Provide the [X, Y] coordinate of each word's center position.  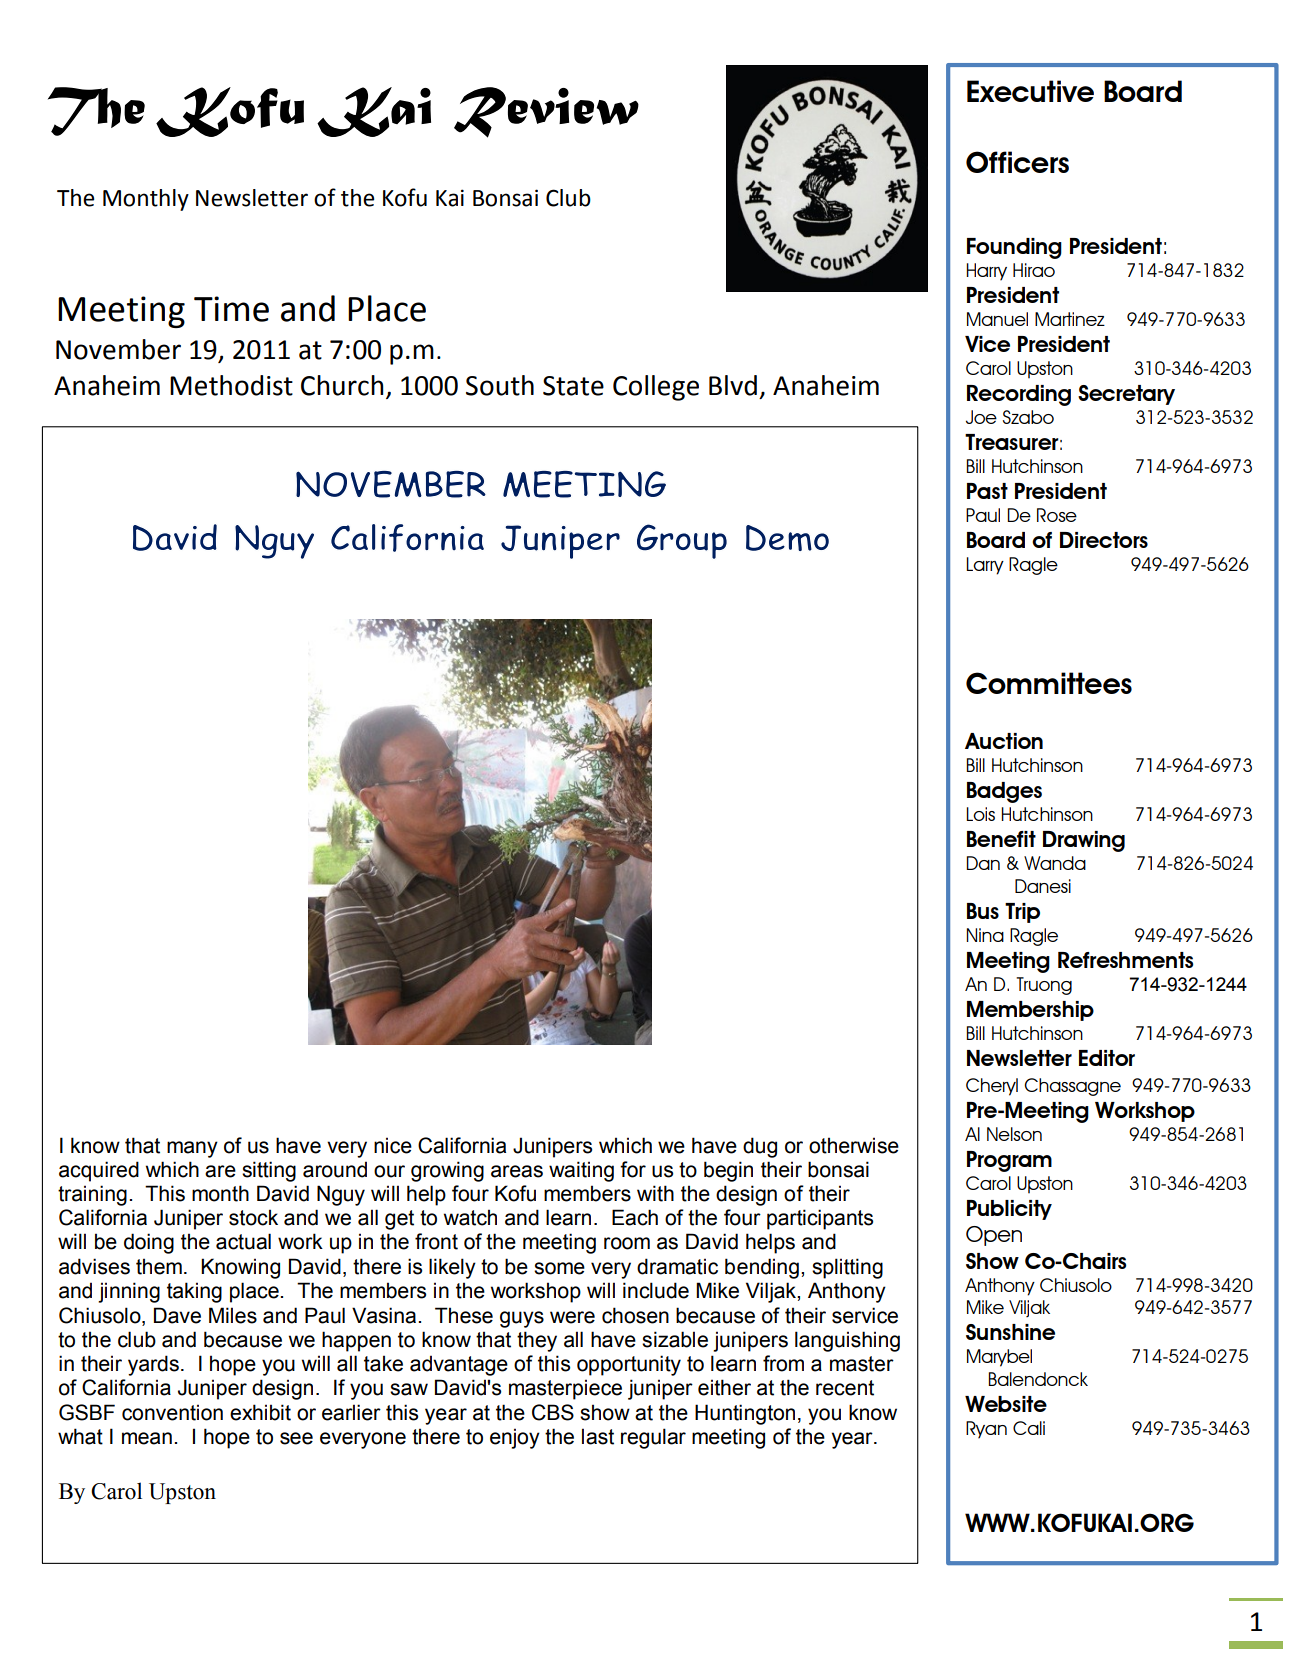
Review [546, 112]
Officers [1017, 162]
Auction [1004, 741]
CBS [553, 1412]
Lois [980, 814]
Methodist [231, 385]
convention [172, 1412]
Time [231, 309]
